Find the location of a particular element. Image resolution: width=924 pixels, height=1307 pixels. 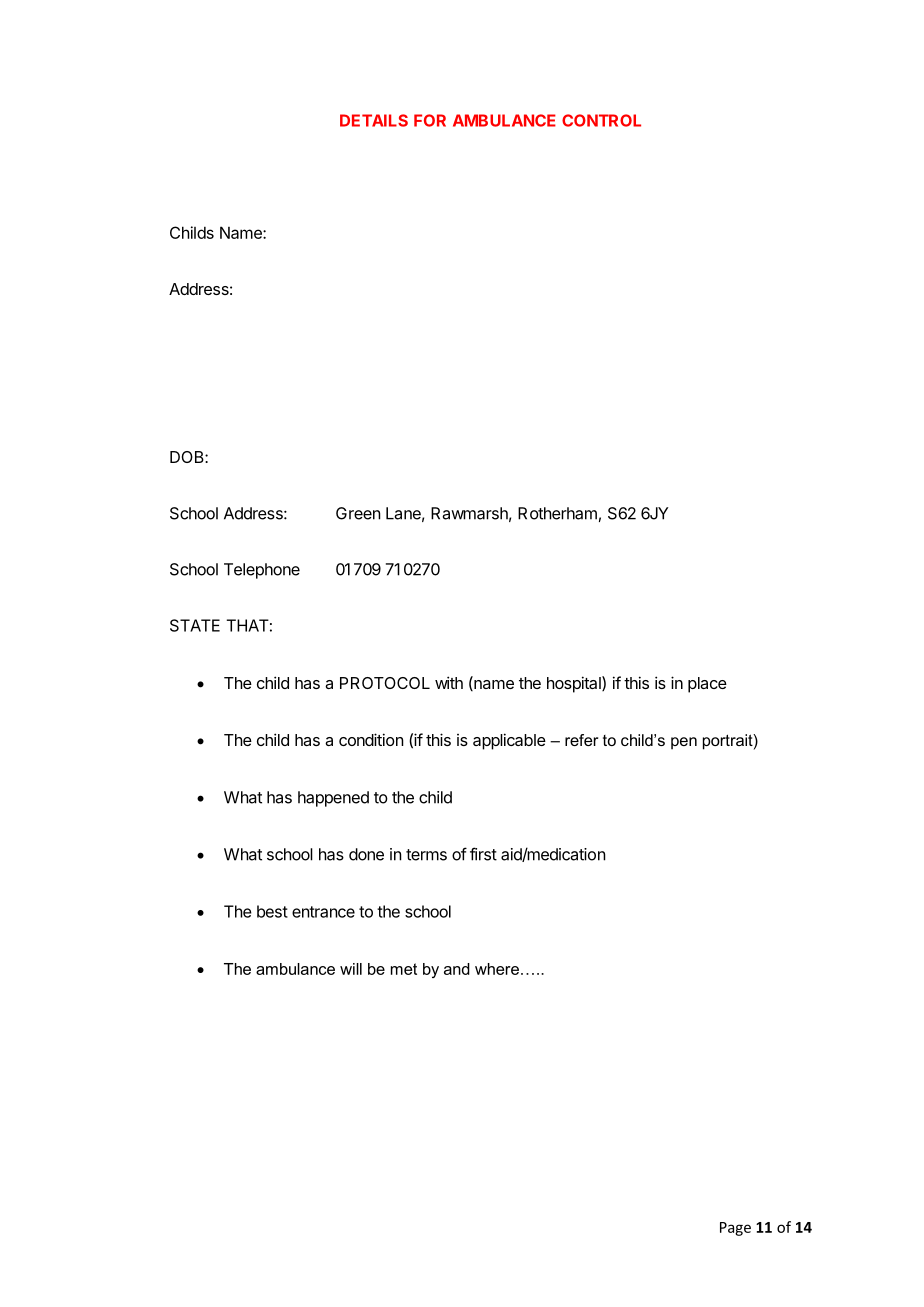

DETAILS is located at coordinates (374, 120).
